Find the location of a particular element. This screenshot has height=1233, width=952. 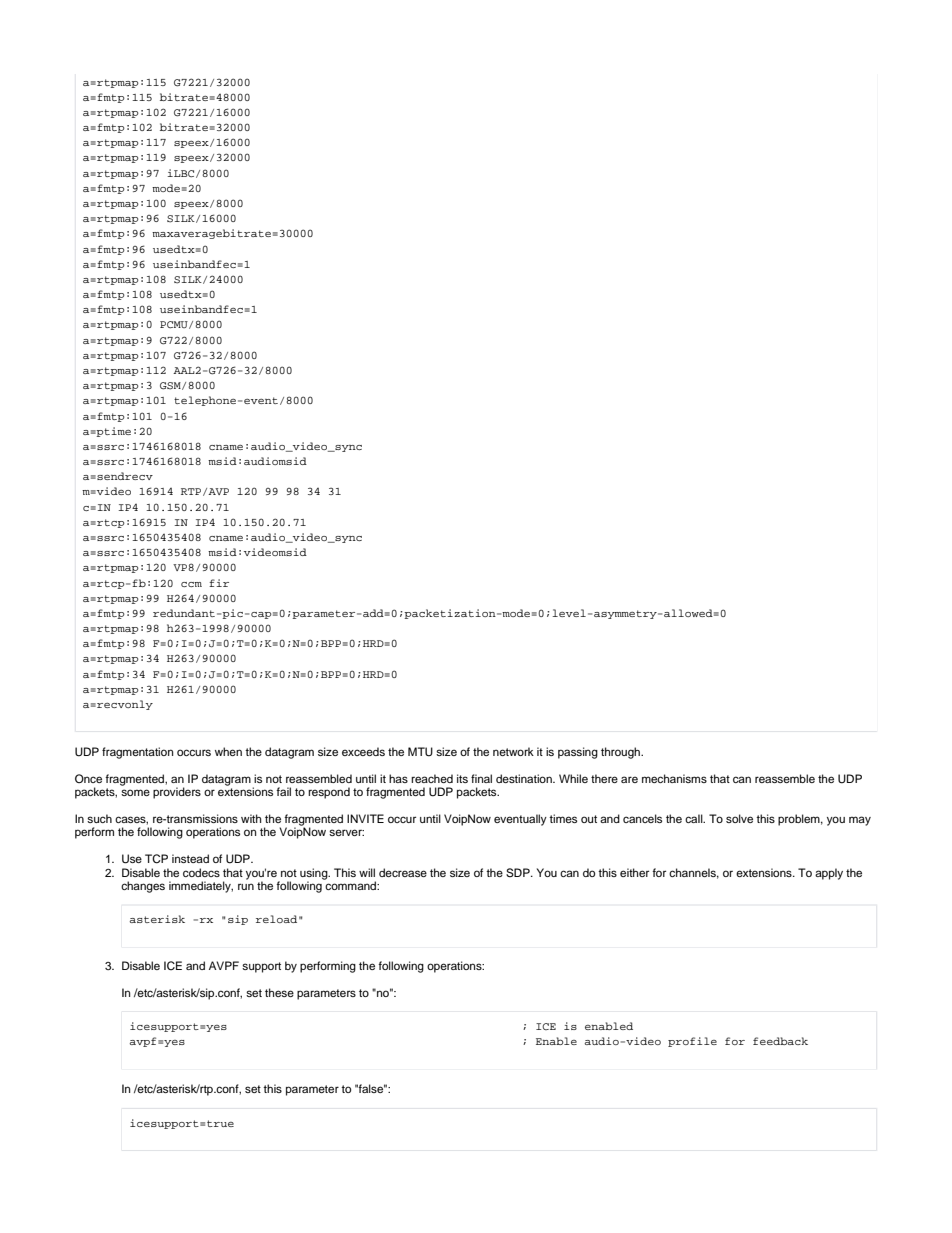

feedback is located at coordinates (780, 1041).
